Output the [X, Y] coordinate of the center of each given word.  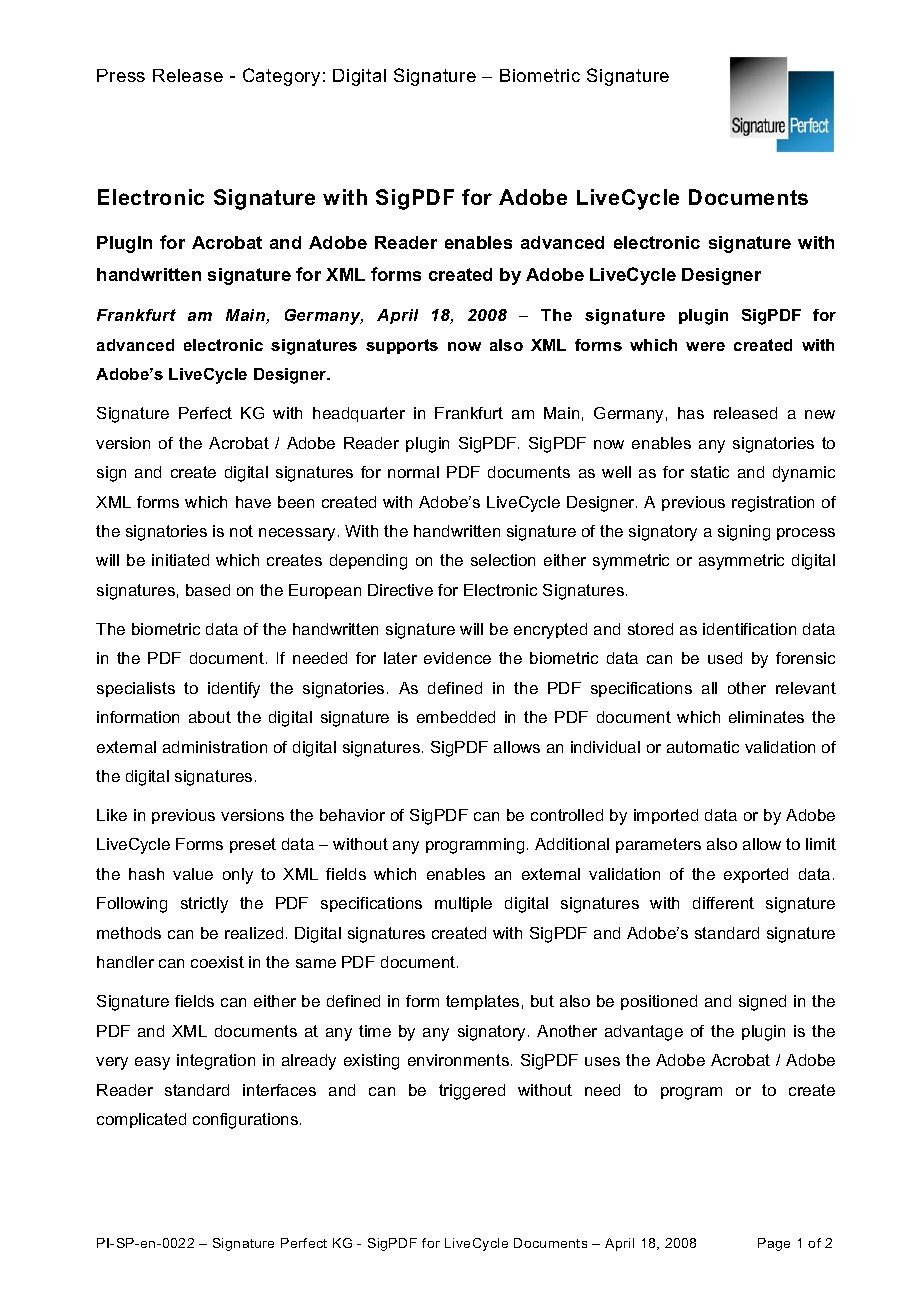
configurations [247, 1121]
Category [281, 77]
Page [774, 1244]
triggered [472, 1092]
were [705, 346]
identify [234, 690]
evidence [457, 658]
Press [121, 75]
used [725, 658]
